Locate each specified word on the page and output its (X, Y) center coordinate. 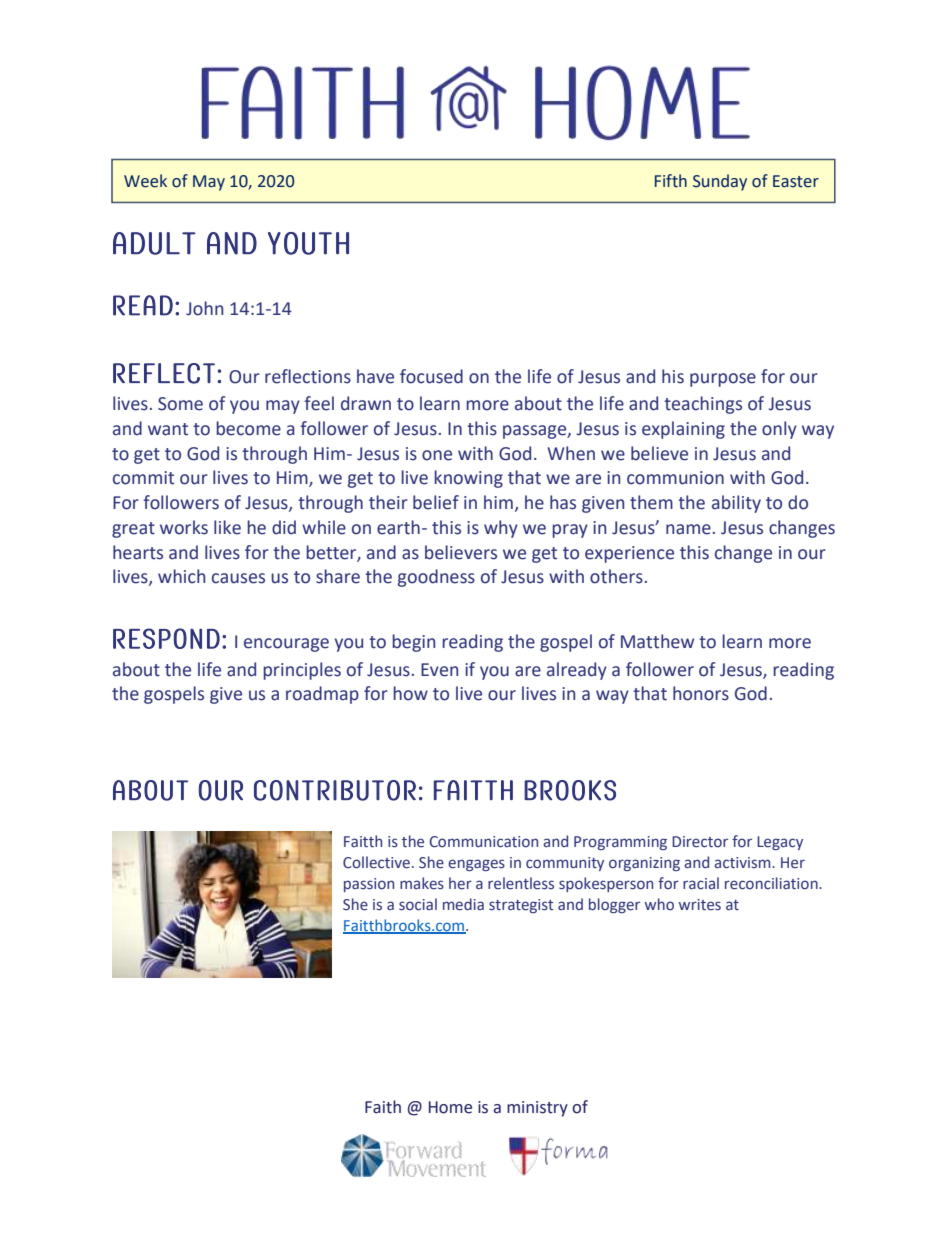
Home (450, 1107)
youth (308, 243)
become (248, 428)
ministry (537, 1109)
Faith (383, 1107)
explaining (683, 430)
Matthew (657, 641)
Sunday (720, 182)
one (437, 455)
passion (369, 885)
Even (439, 670)
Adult (154, 243)
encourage (286, 645)
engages (476, 865)
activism (743, 863)
